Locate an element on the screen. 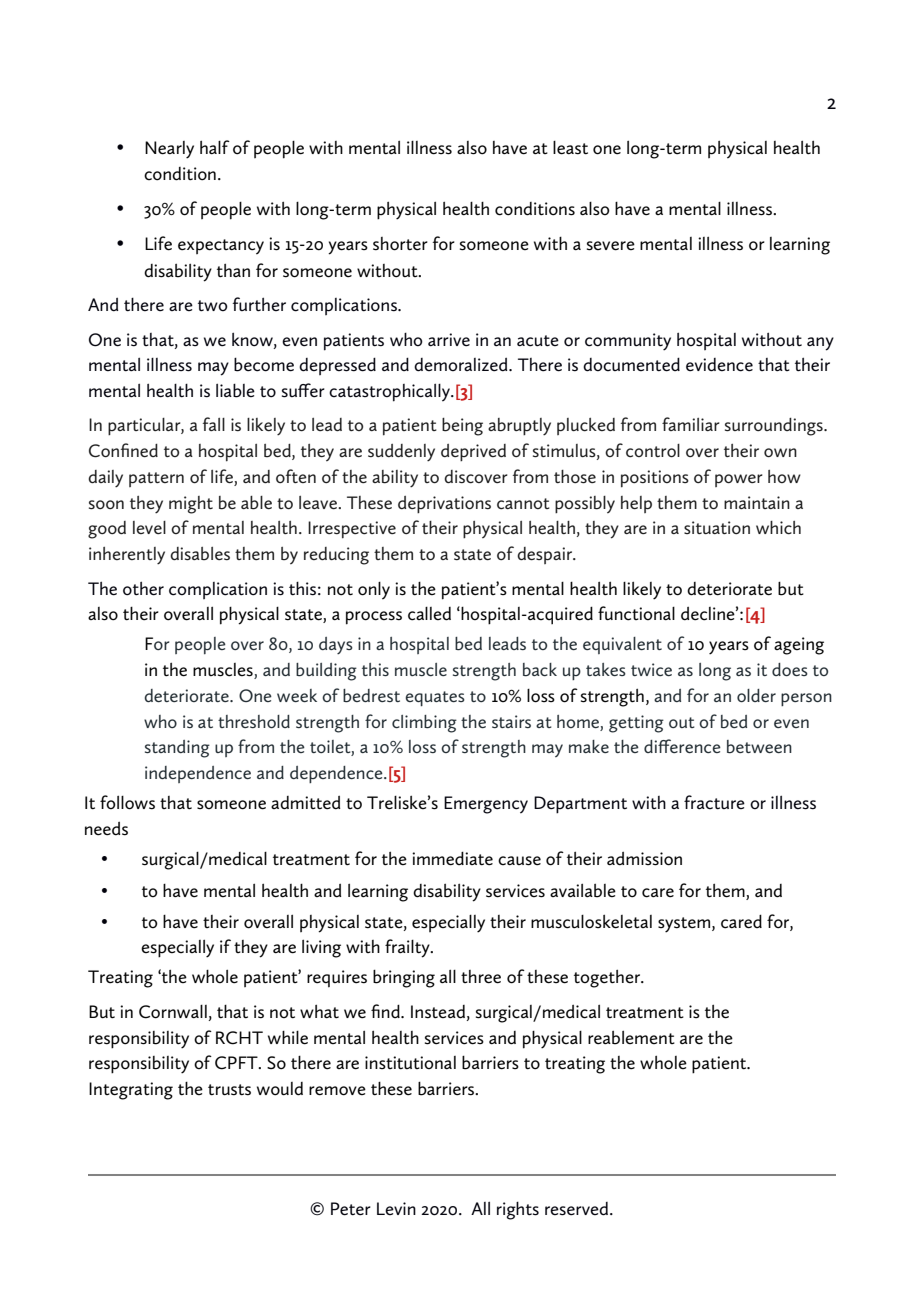  immediate is located at coordinates (452, 858).
